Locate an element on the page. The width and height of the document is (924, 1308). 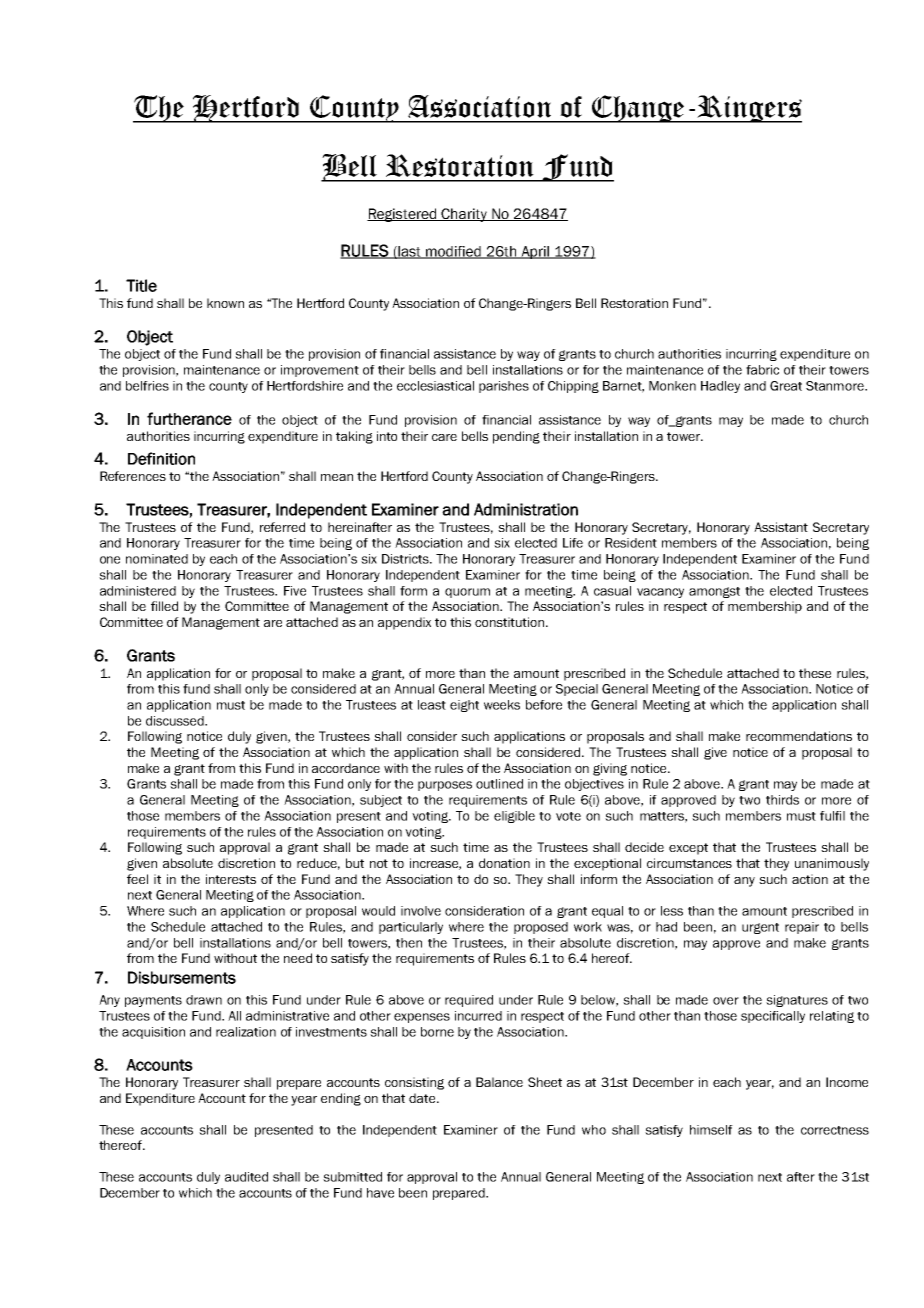
Title is located at coordinates (141, 285).
